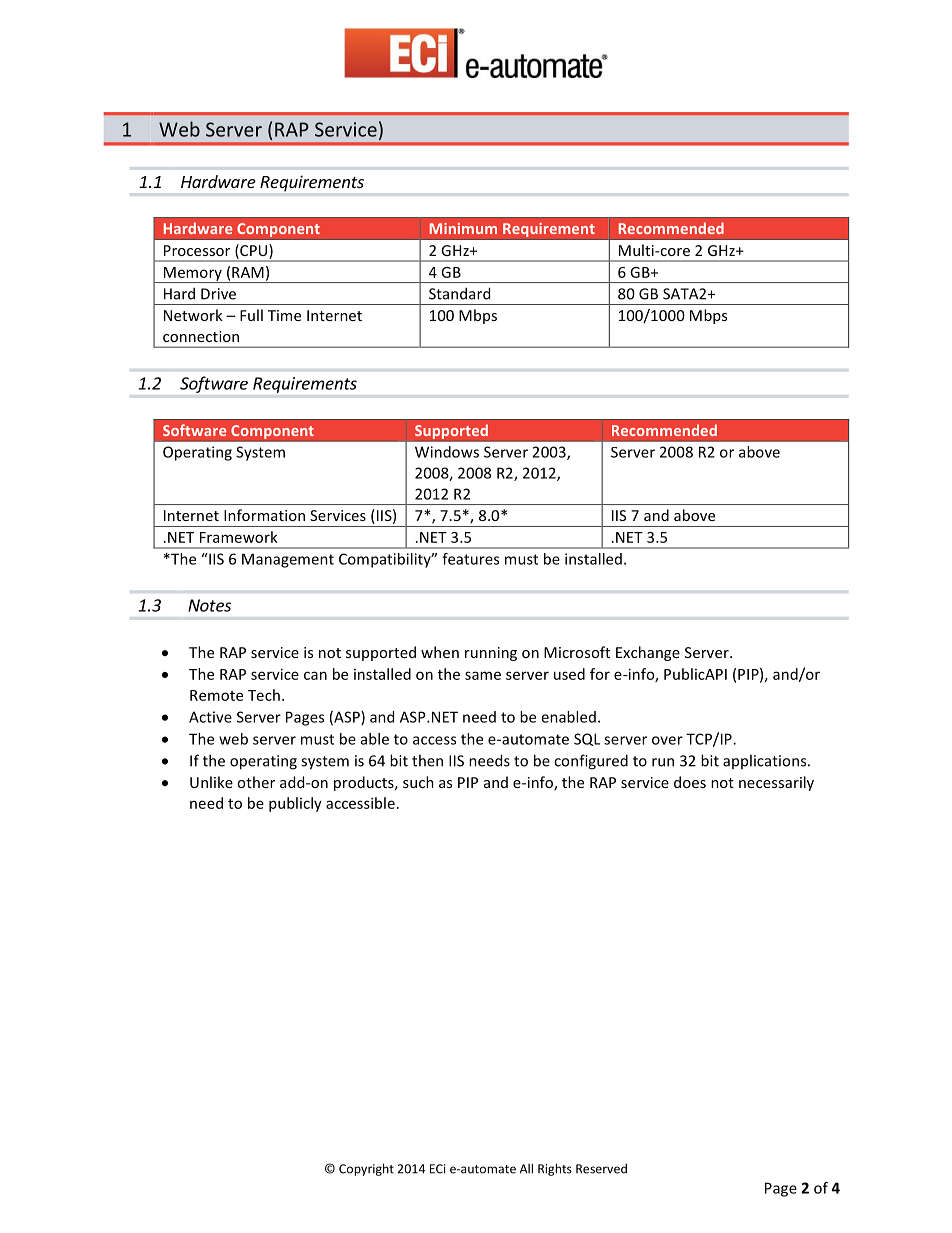  What do you see at coordinates (459, 293) in the screenshot?
I see `Standard` at bounding box center [459, 293].
